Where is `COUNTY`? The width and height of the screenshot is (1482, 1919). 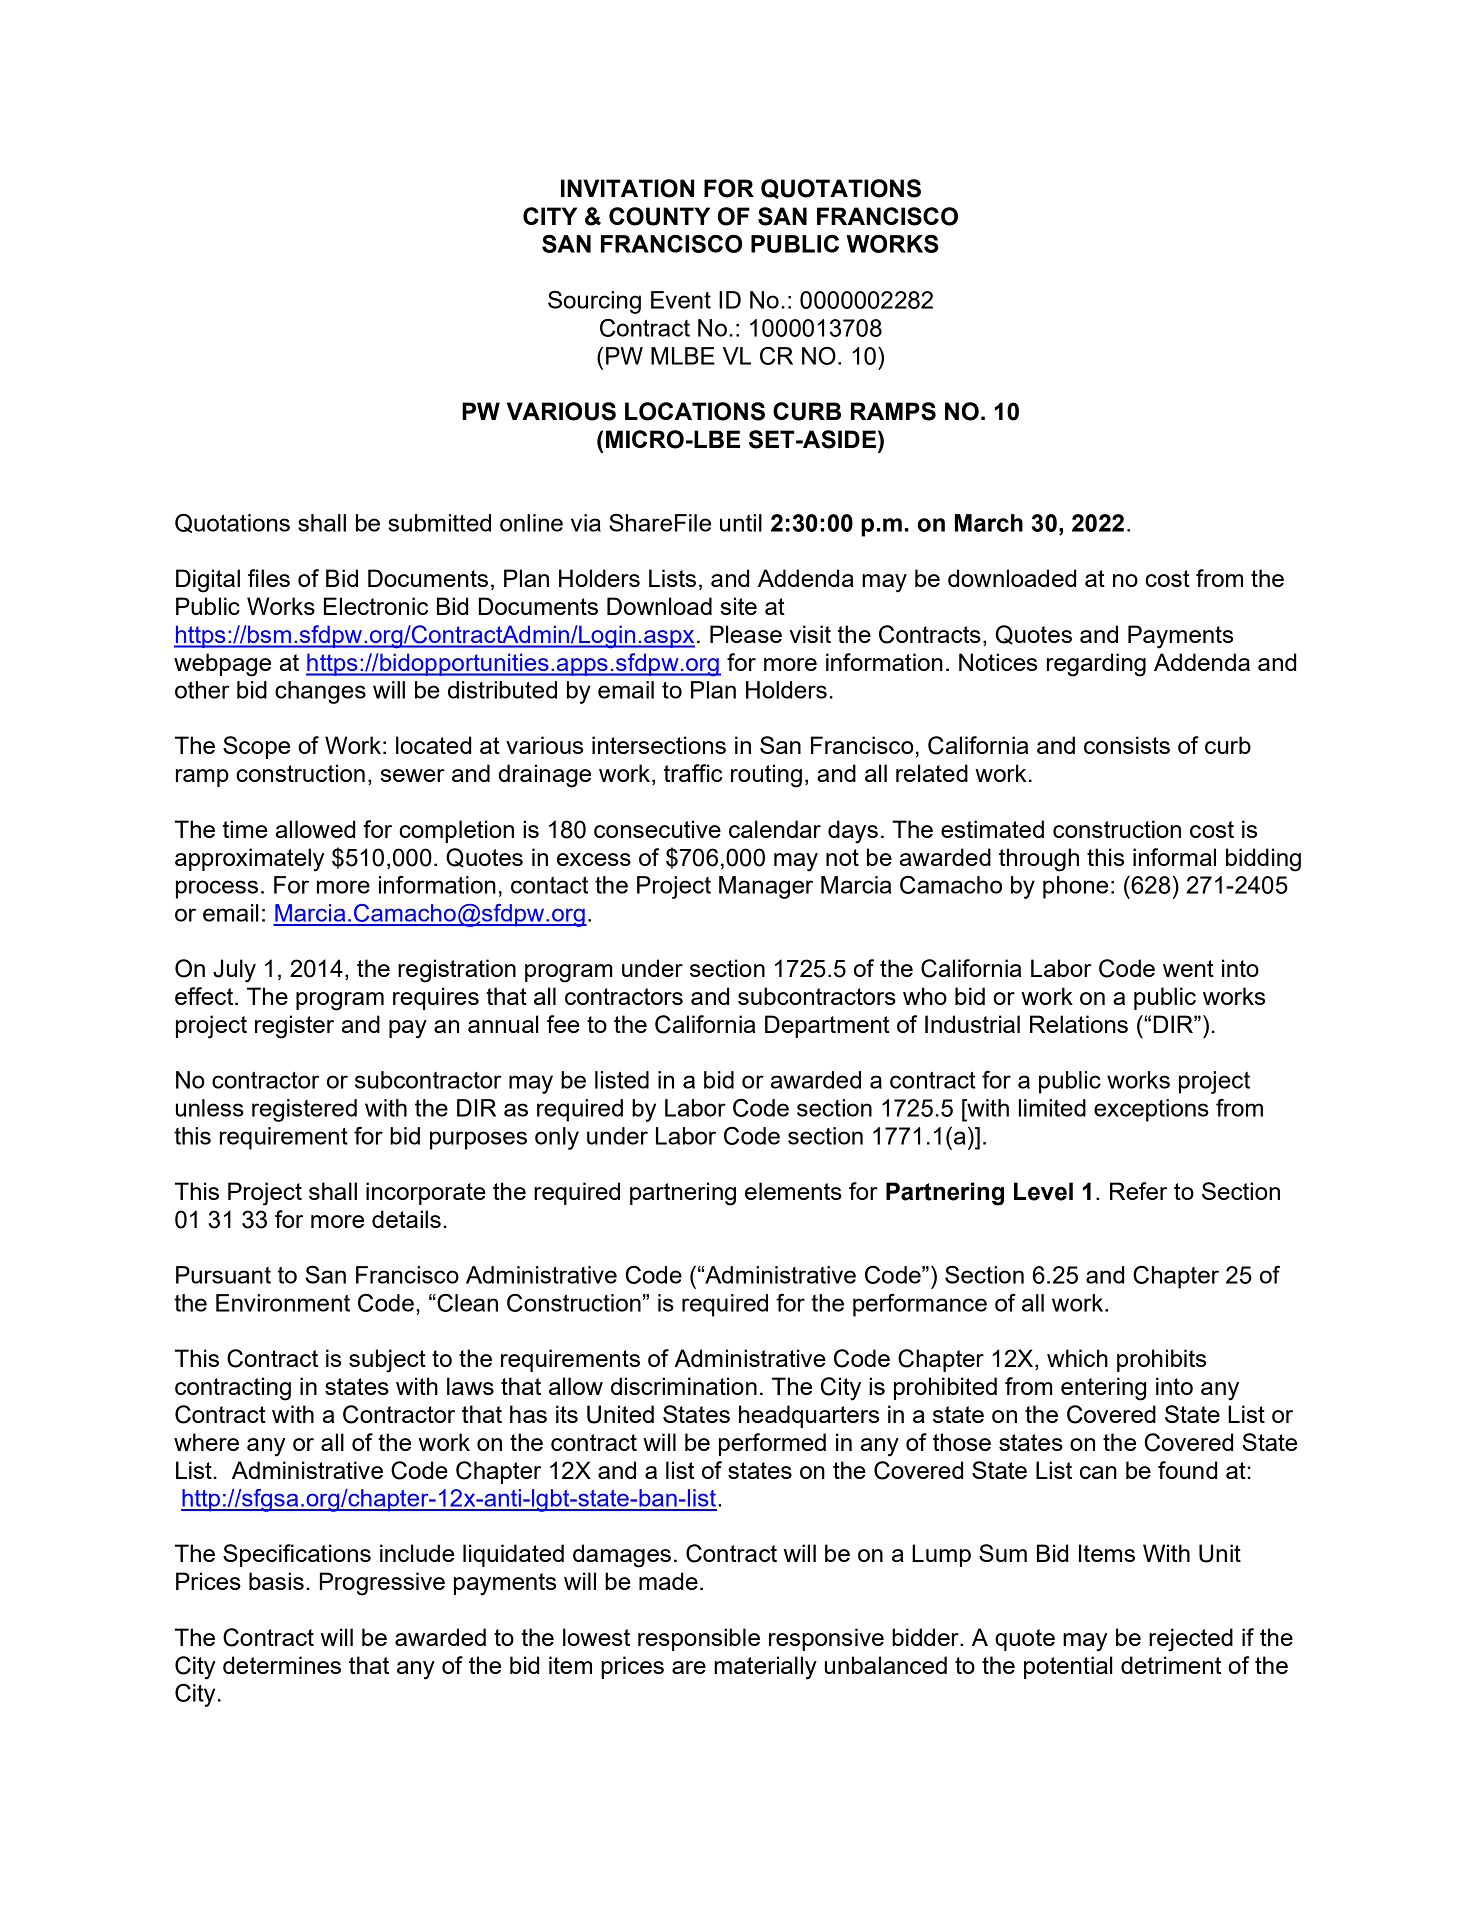
COUNTY is located at coordinates (659, 216).
